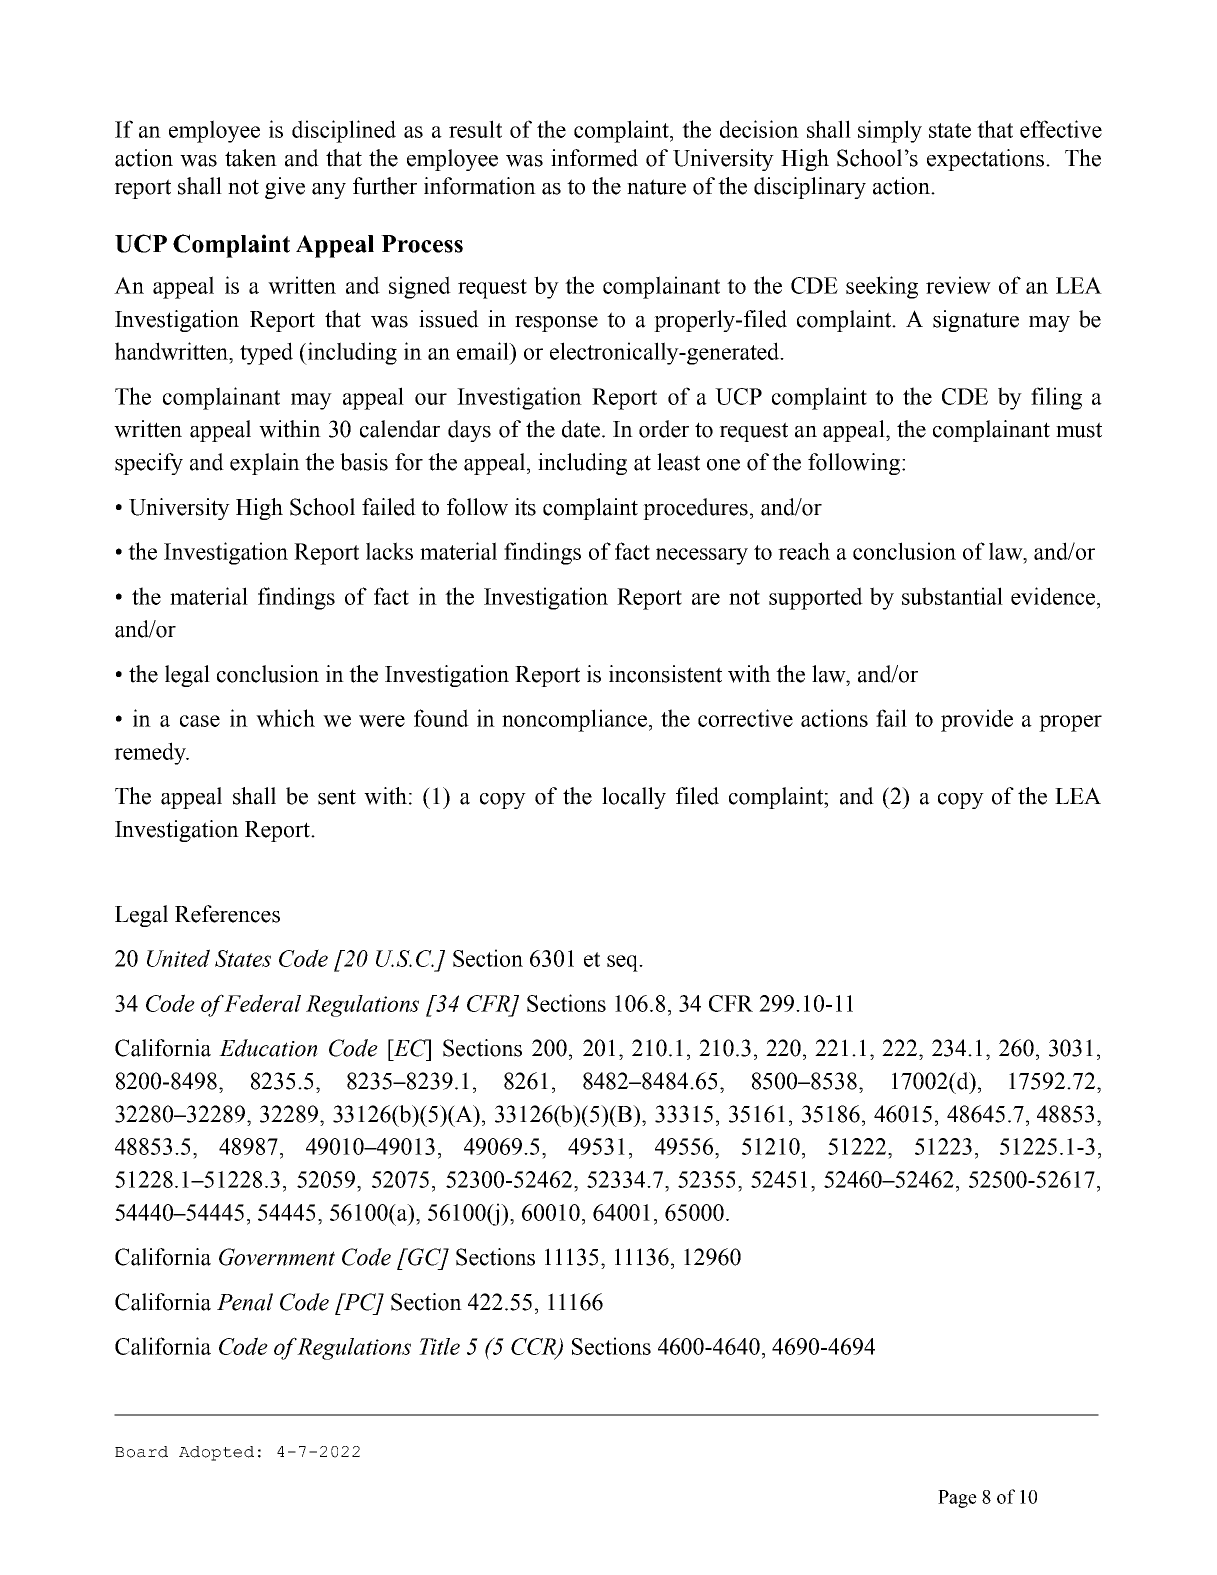  I want to click on provide, so click(977, 720).
